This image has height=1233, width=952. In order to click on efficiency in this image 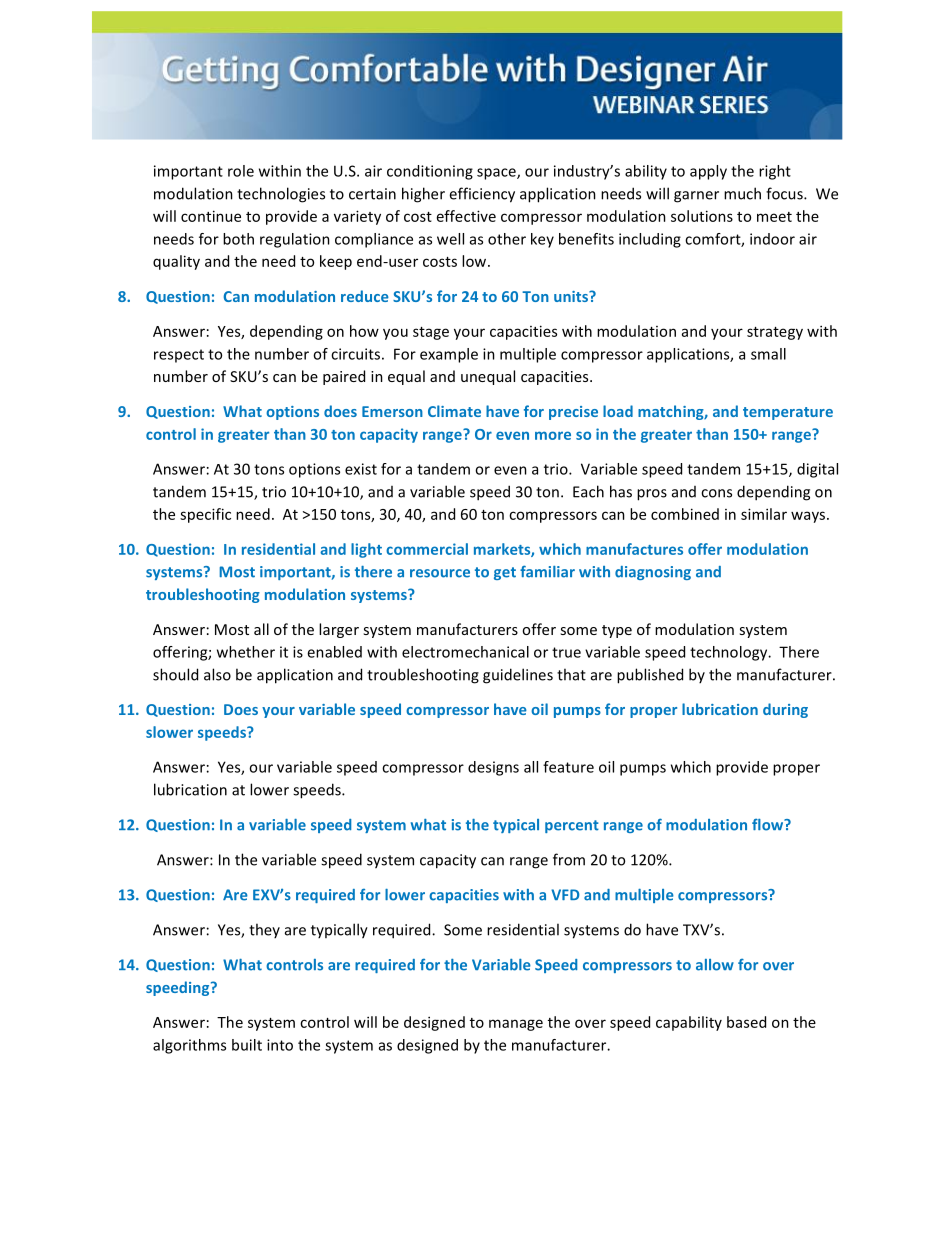, I will do `click(482, 195)`.
